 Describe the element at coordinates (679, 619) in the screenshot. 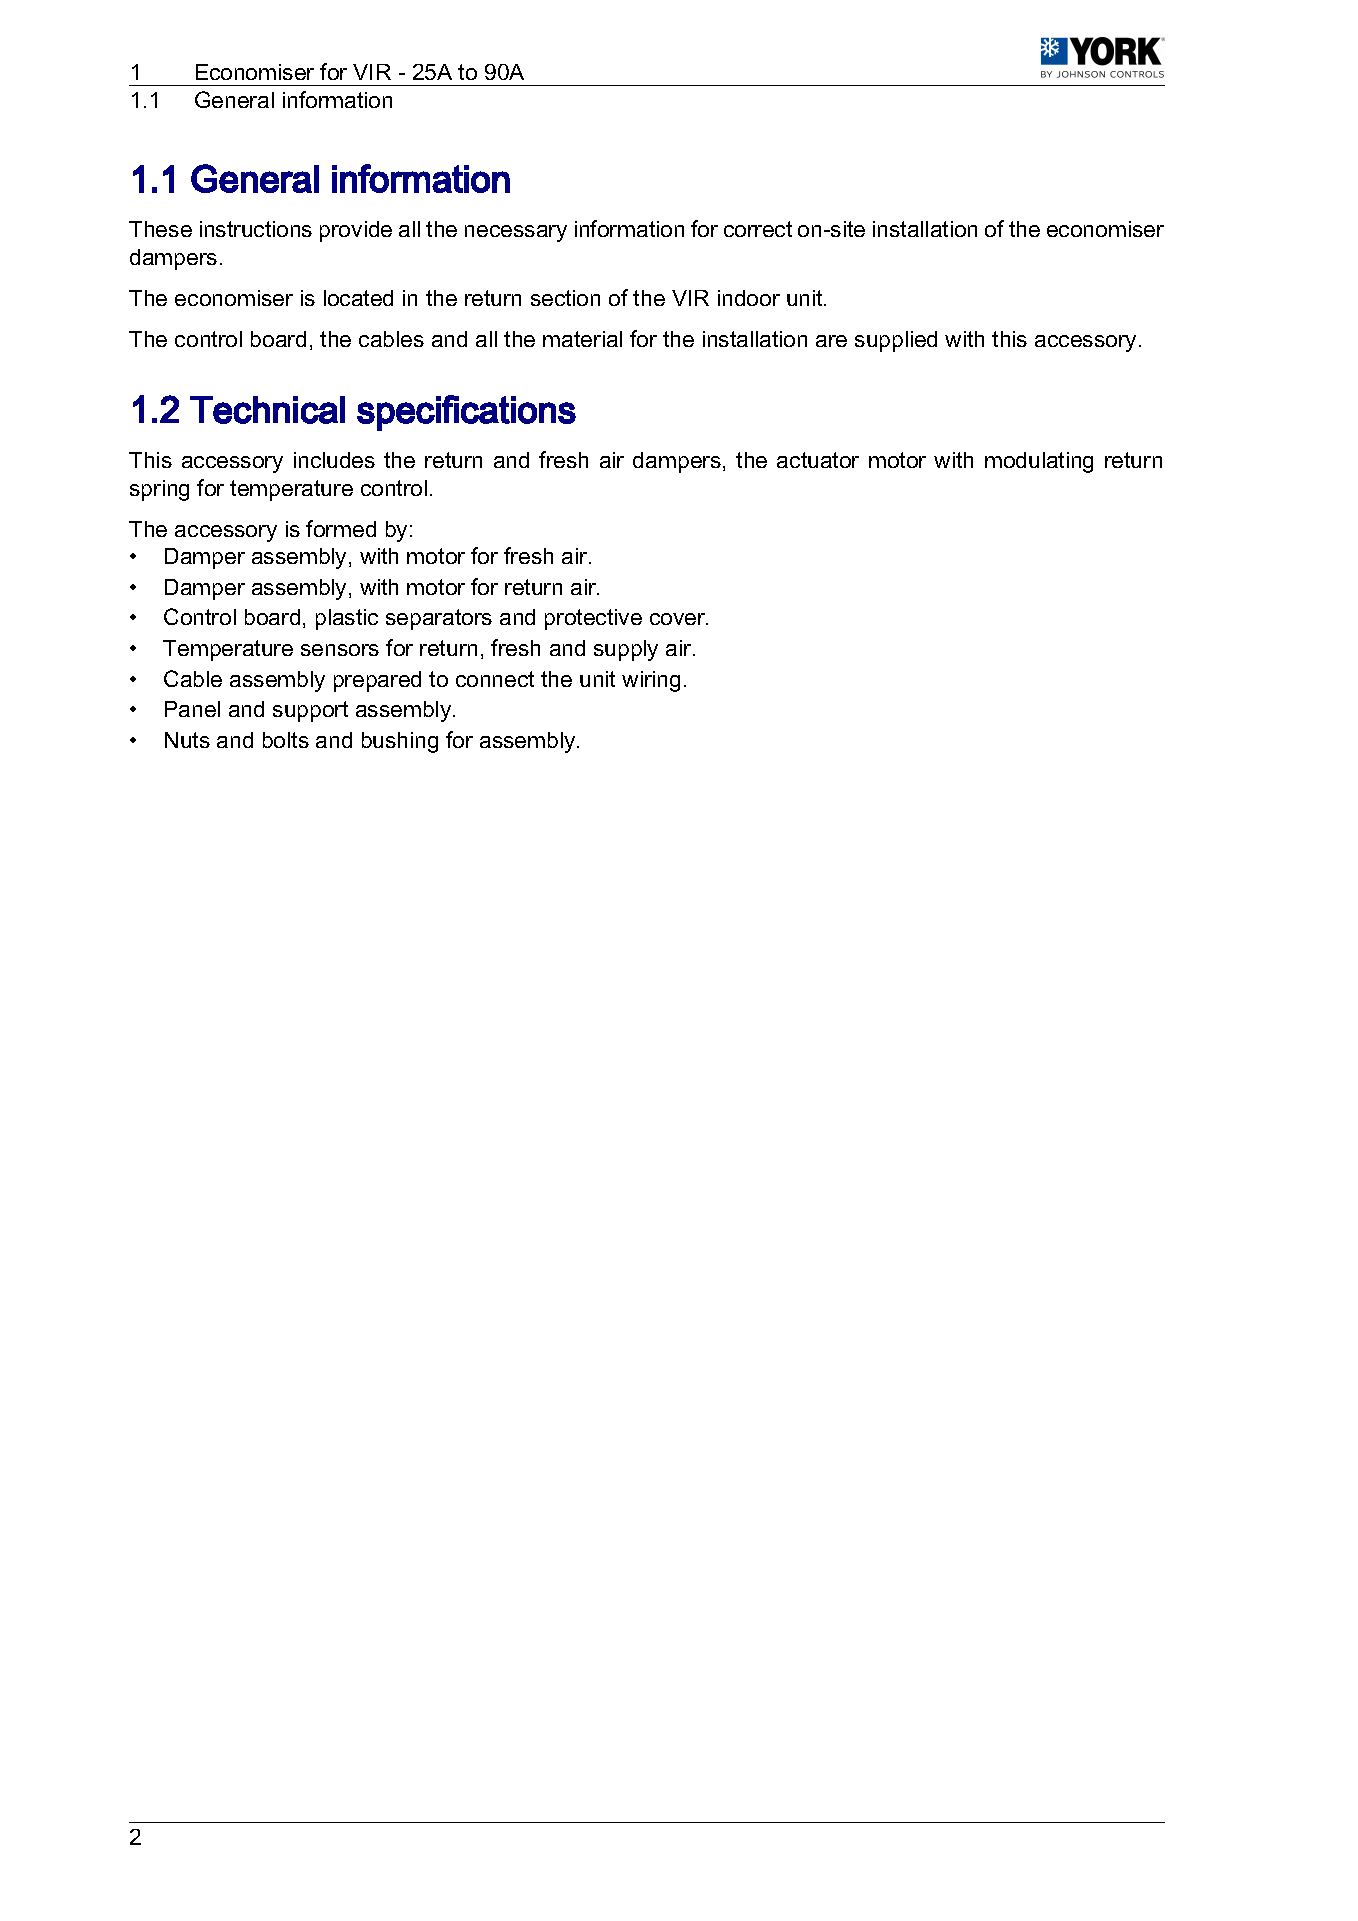

I see `cover` at that location.
